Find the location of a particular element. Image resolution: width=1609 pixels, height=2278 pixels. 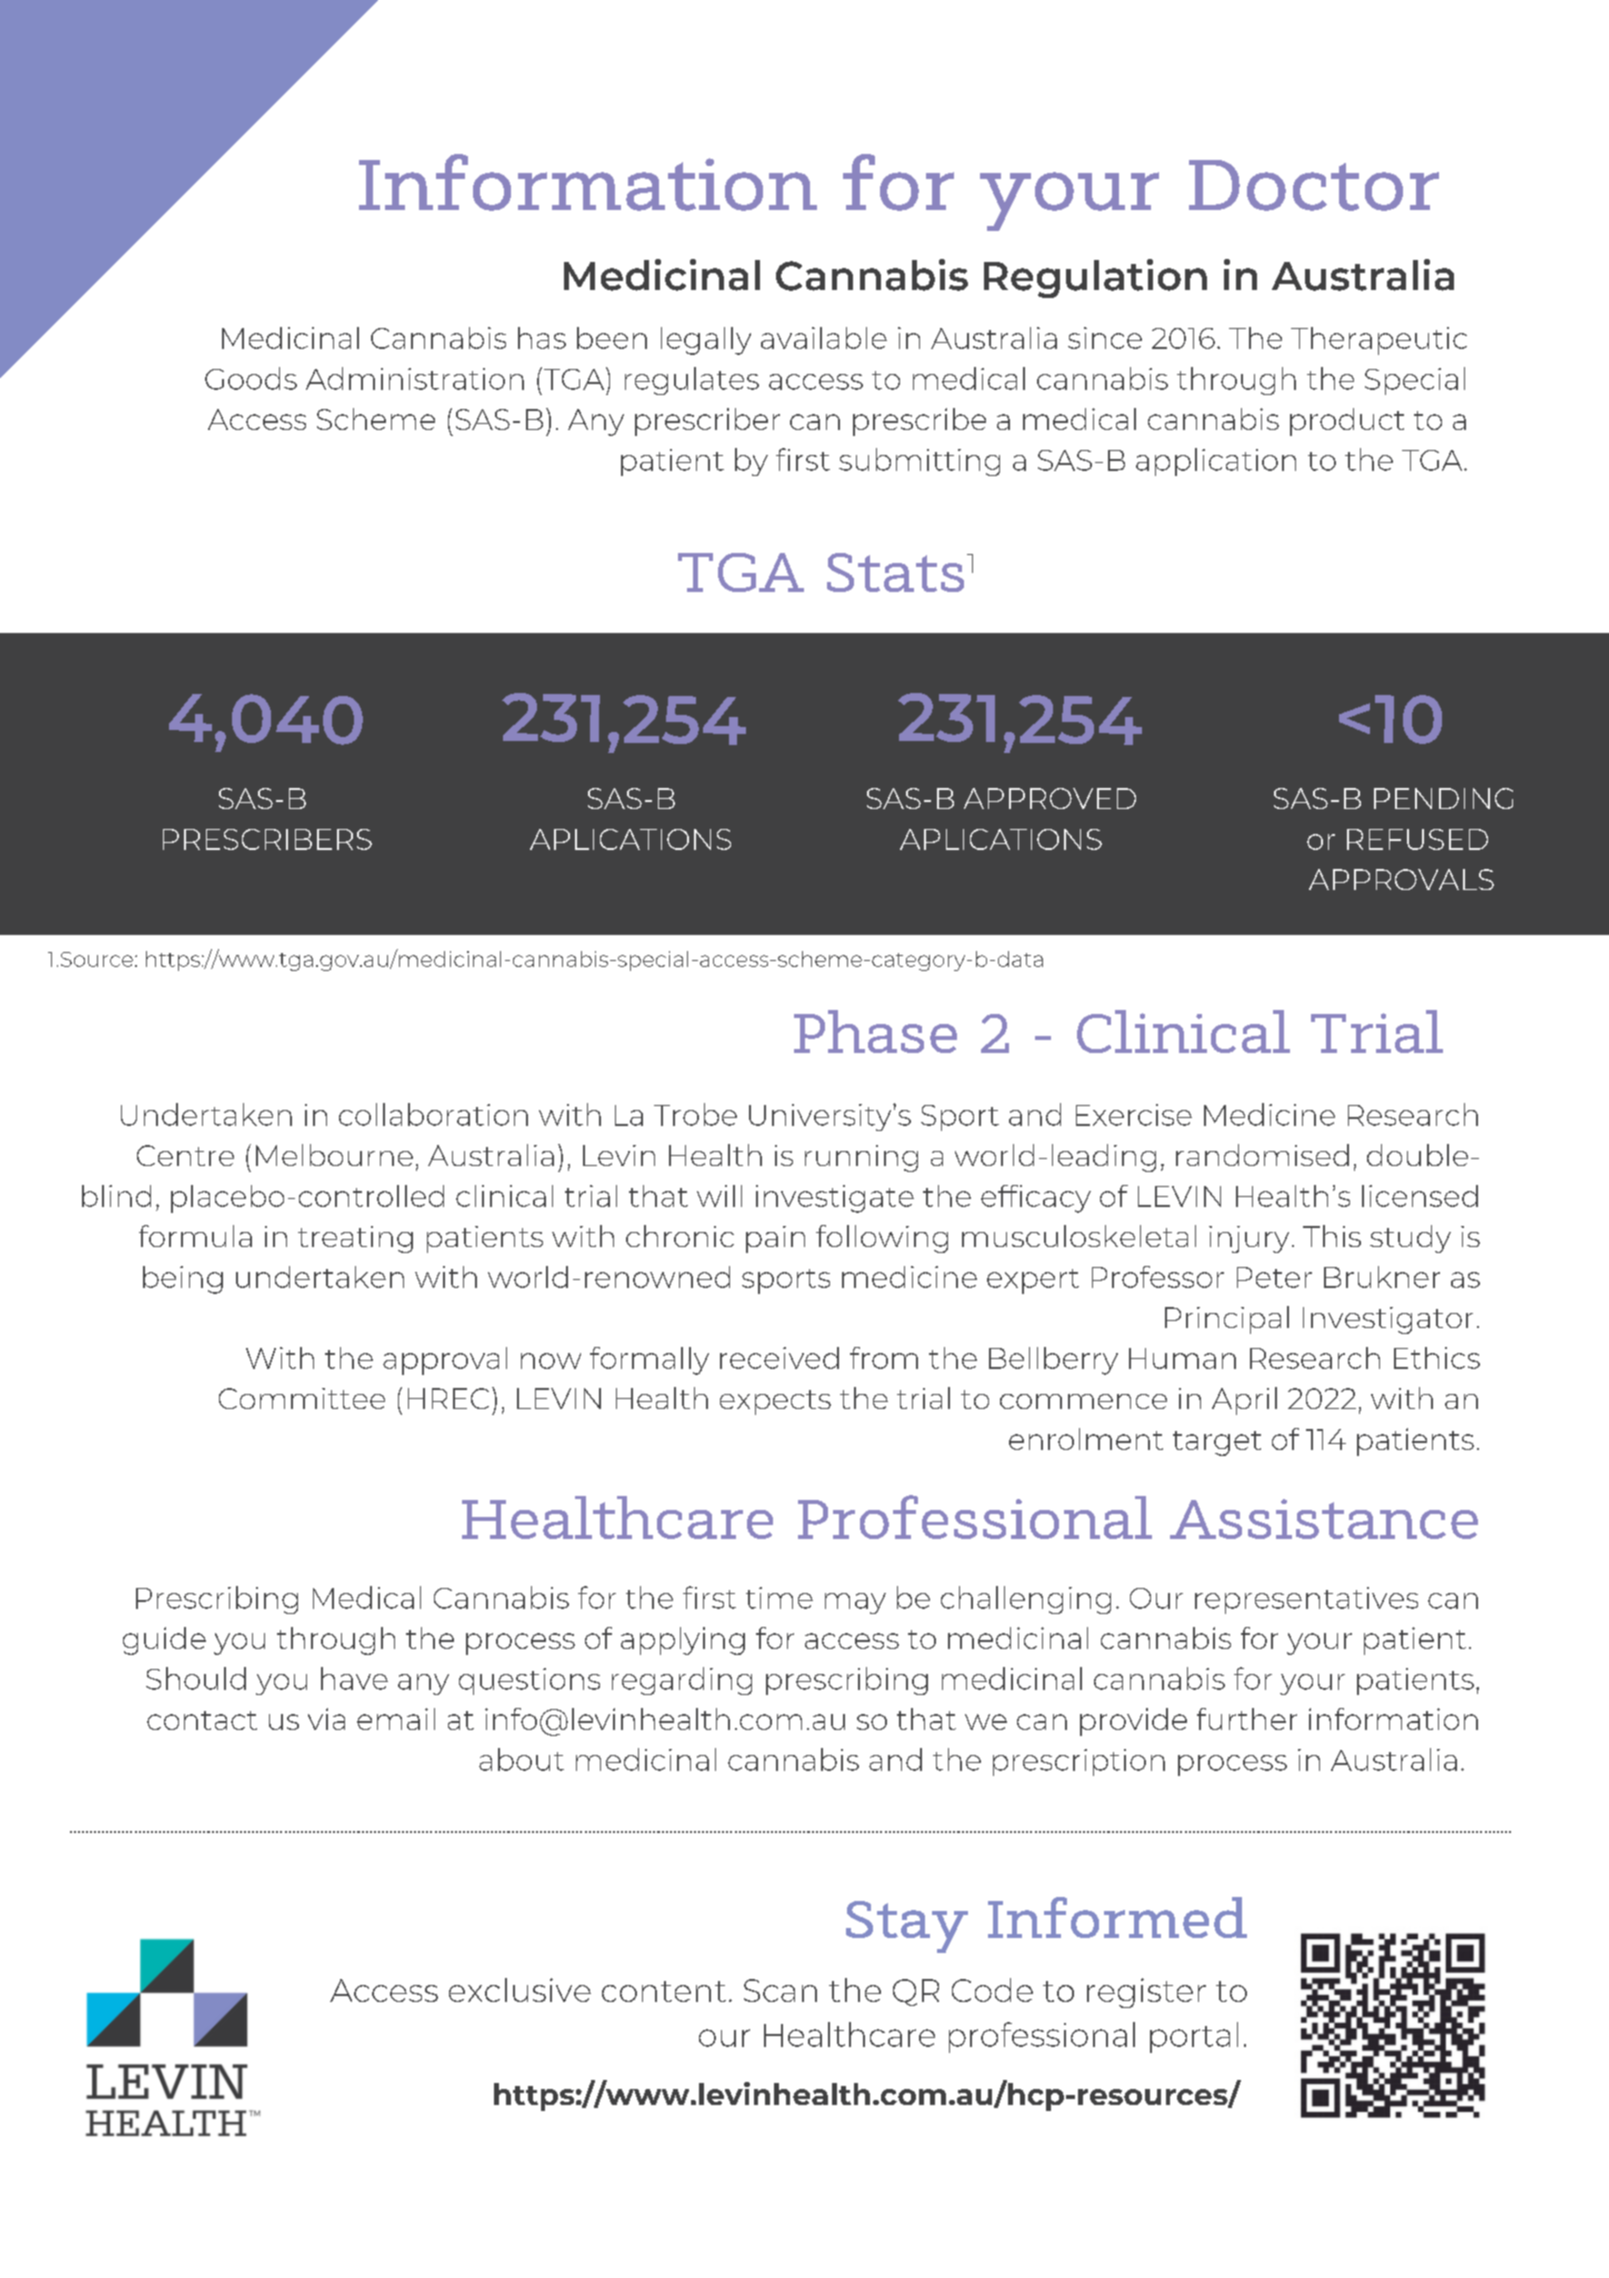

Scan is located at coordinates (780, 1990).
